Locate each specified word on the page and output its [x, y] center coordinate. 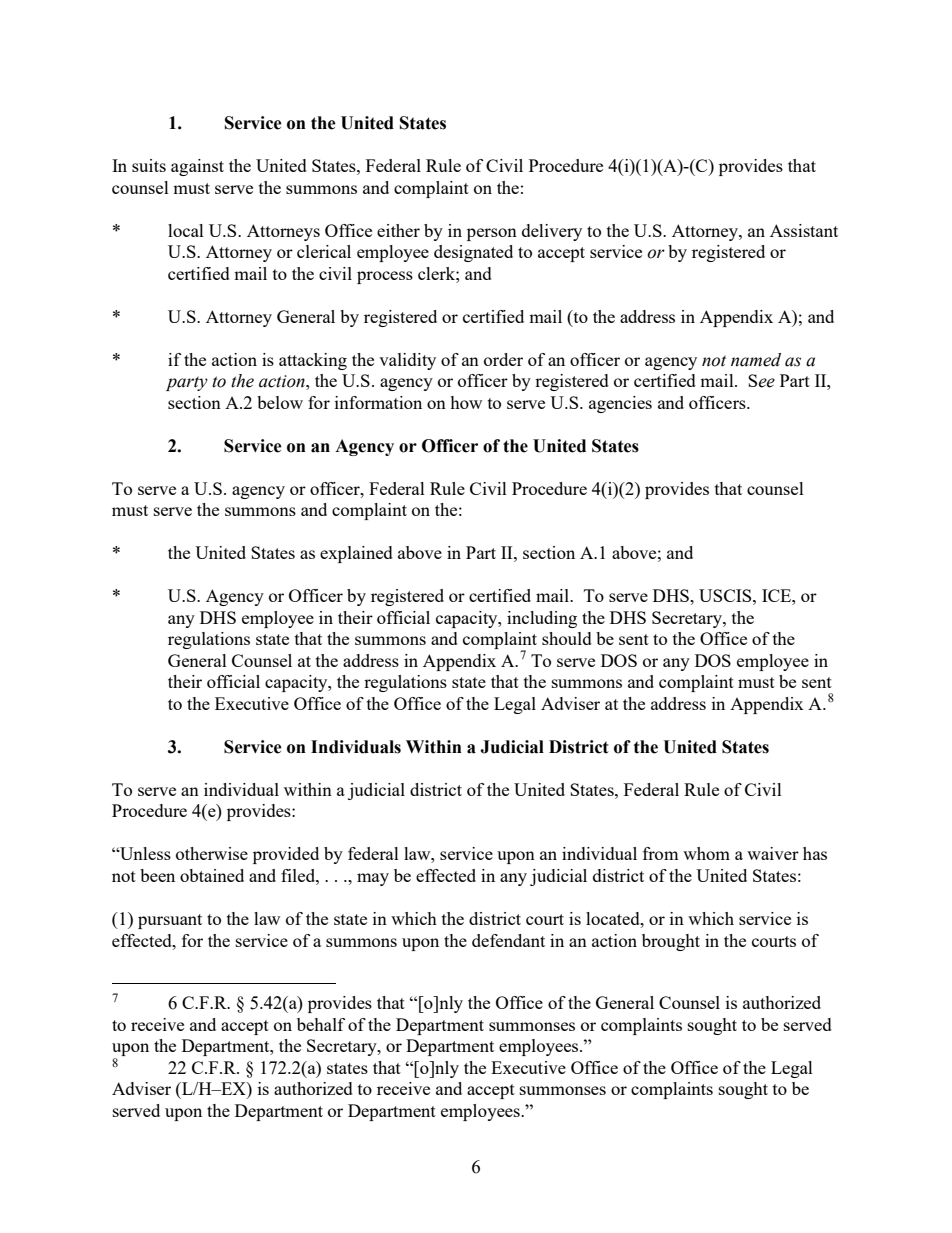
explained [356, 554]
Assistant [804, 230]
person [492, 234]
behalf [321, 1024]
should [567, 638]
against [197, 167]
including [542, 619]
